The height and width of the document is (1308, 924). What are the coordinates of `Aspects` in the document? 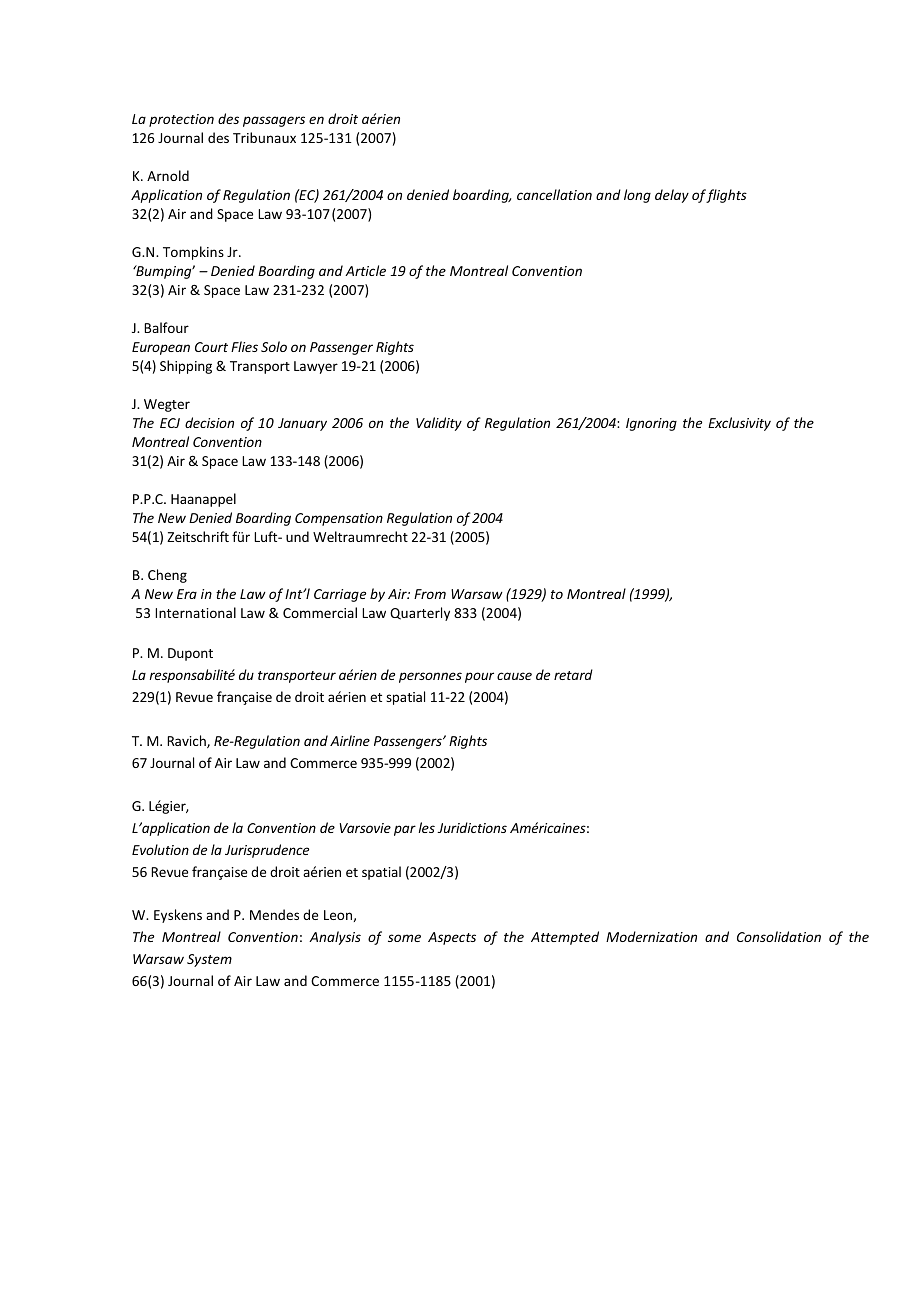 It's located at (452, 938).
